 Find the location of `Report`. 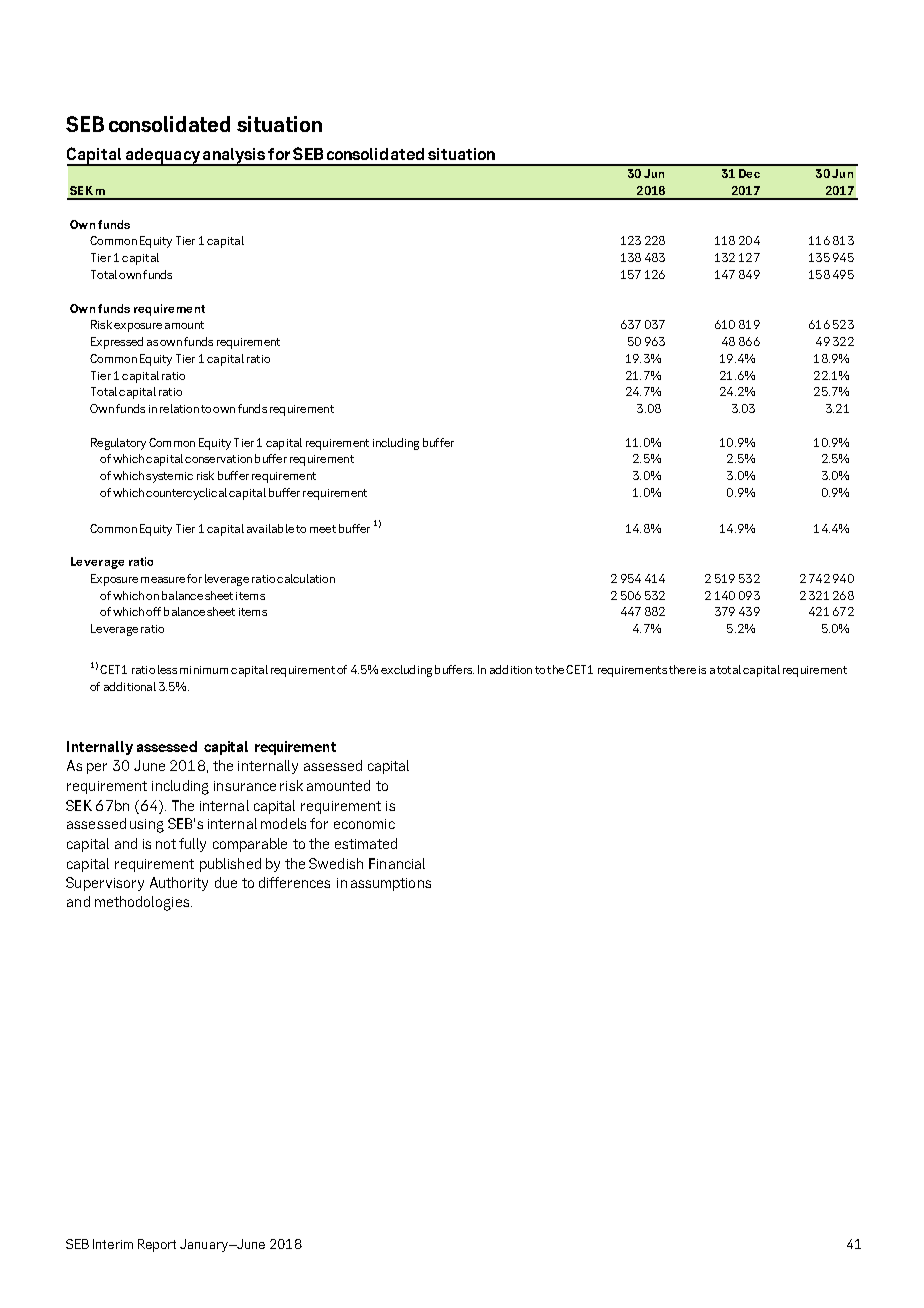

Report is located at coordinates (157, 1245).
